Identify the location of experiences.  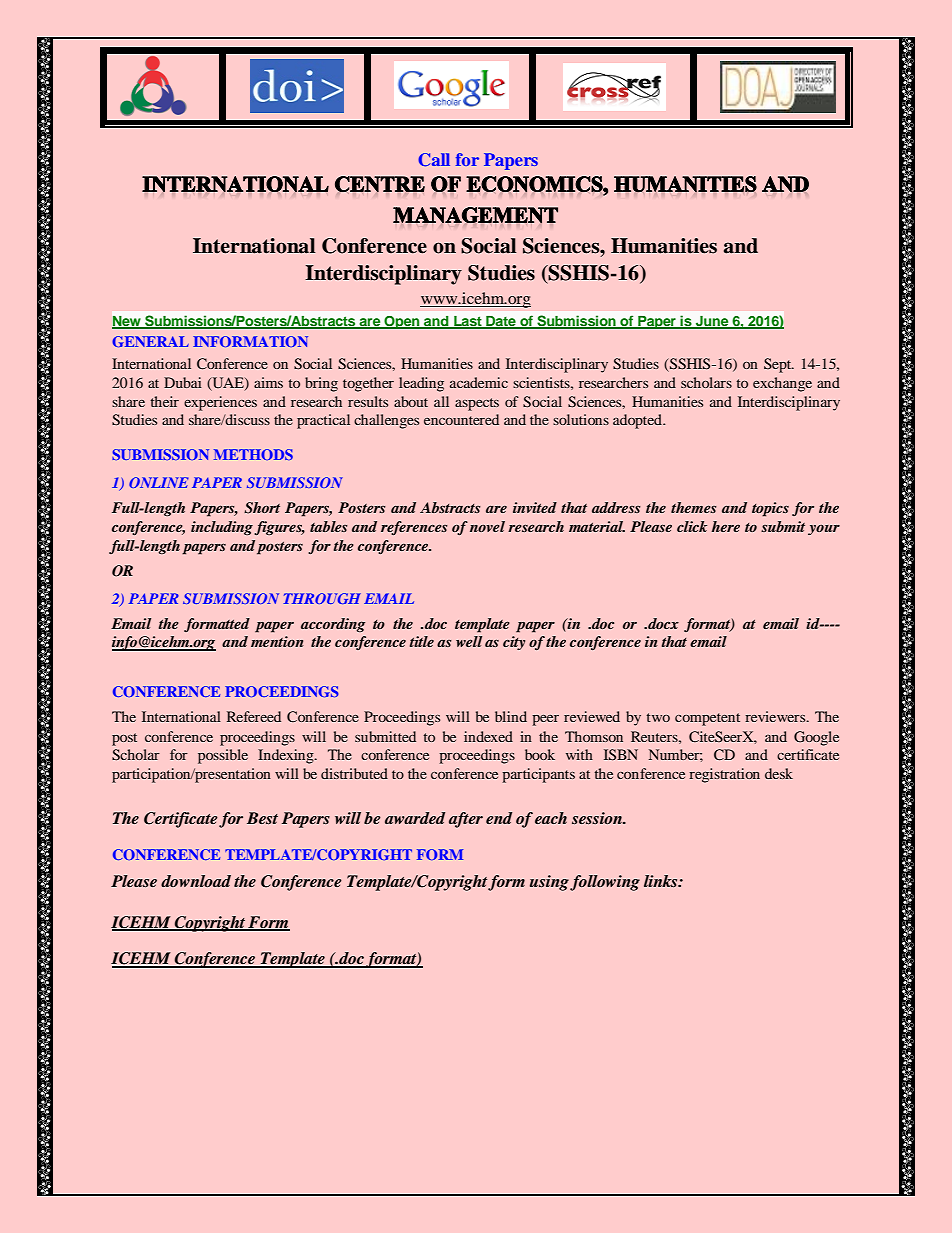
(220, 403).
